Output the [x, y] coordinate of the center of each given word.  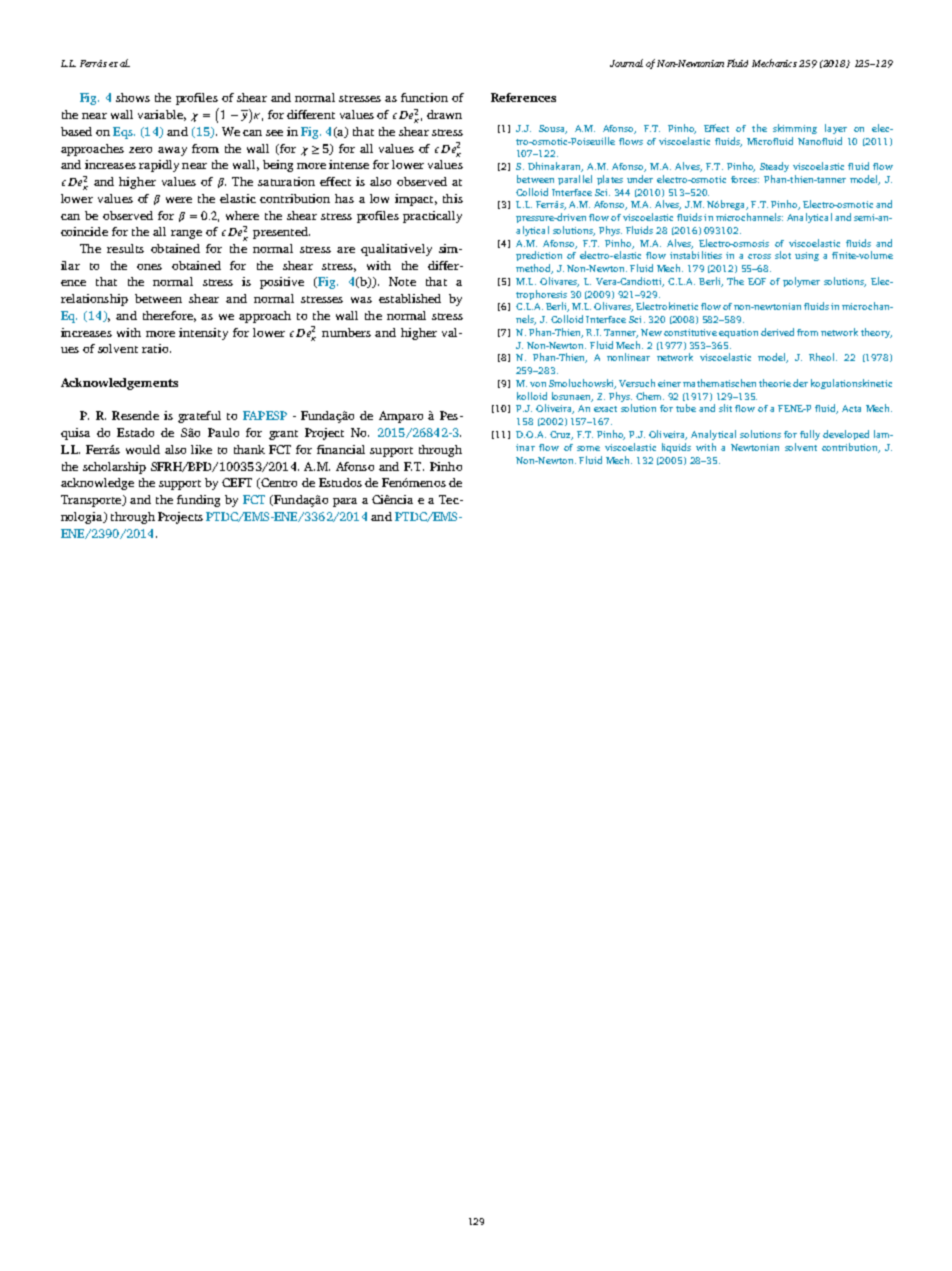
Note [402, 281]
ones [149, 267]
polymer [801, 282]
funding [198, 501]
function [424, 97]
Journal [626, 63]
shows [133, 97]
